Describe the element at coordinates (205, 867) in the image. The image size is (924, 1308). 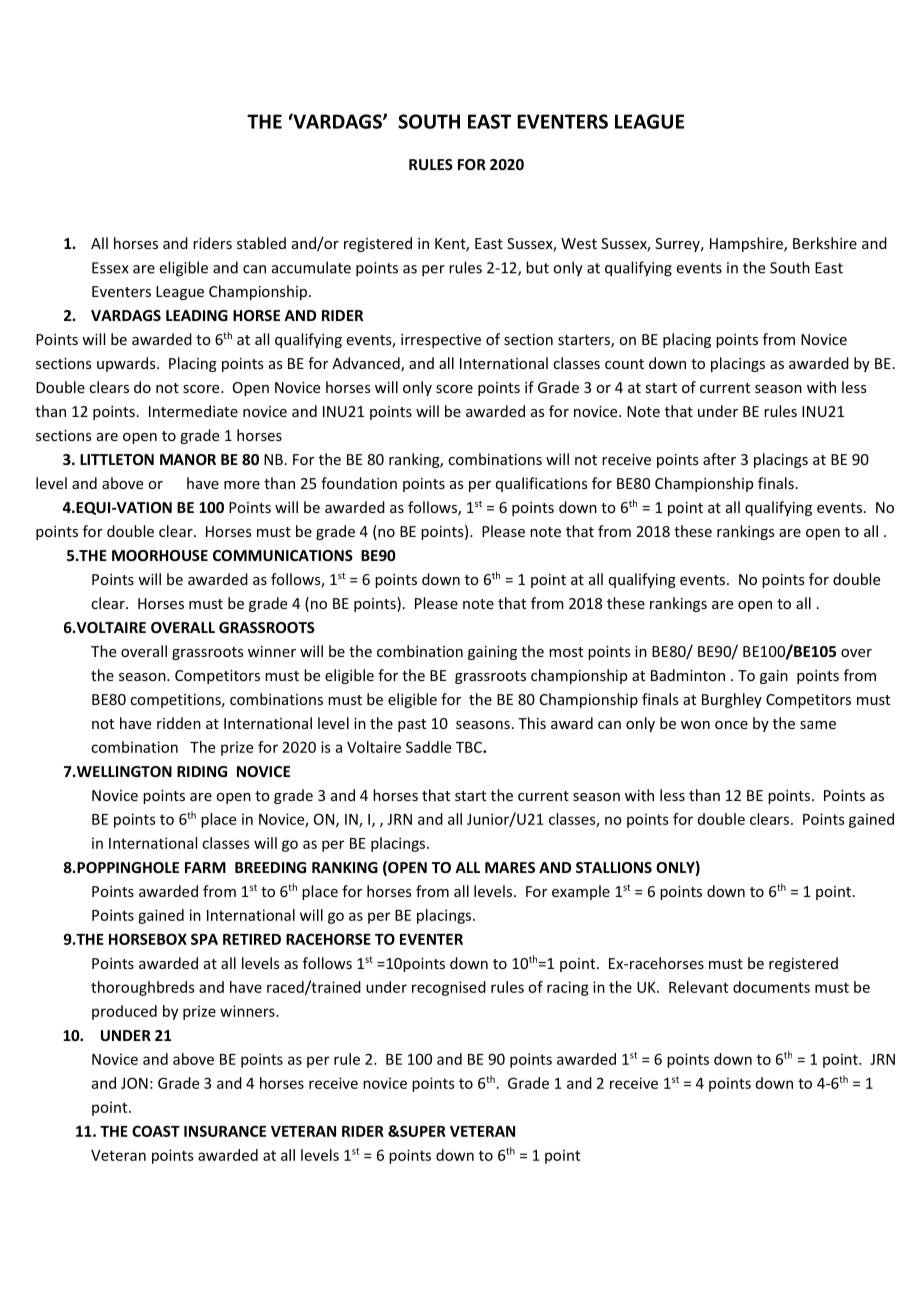
I see `FARM` at that location.
